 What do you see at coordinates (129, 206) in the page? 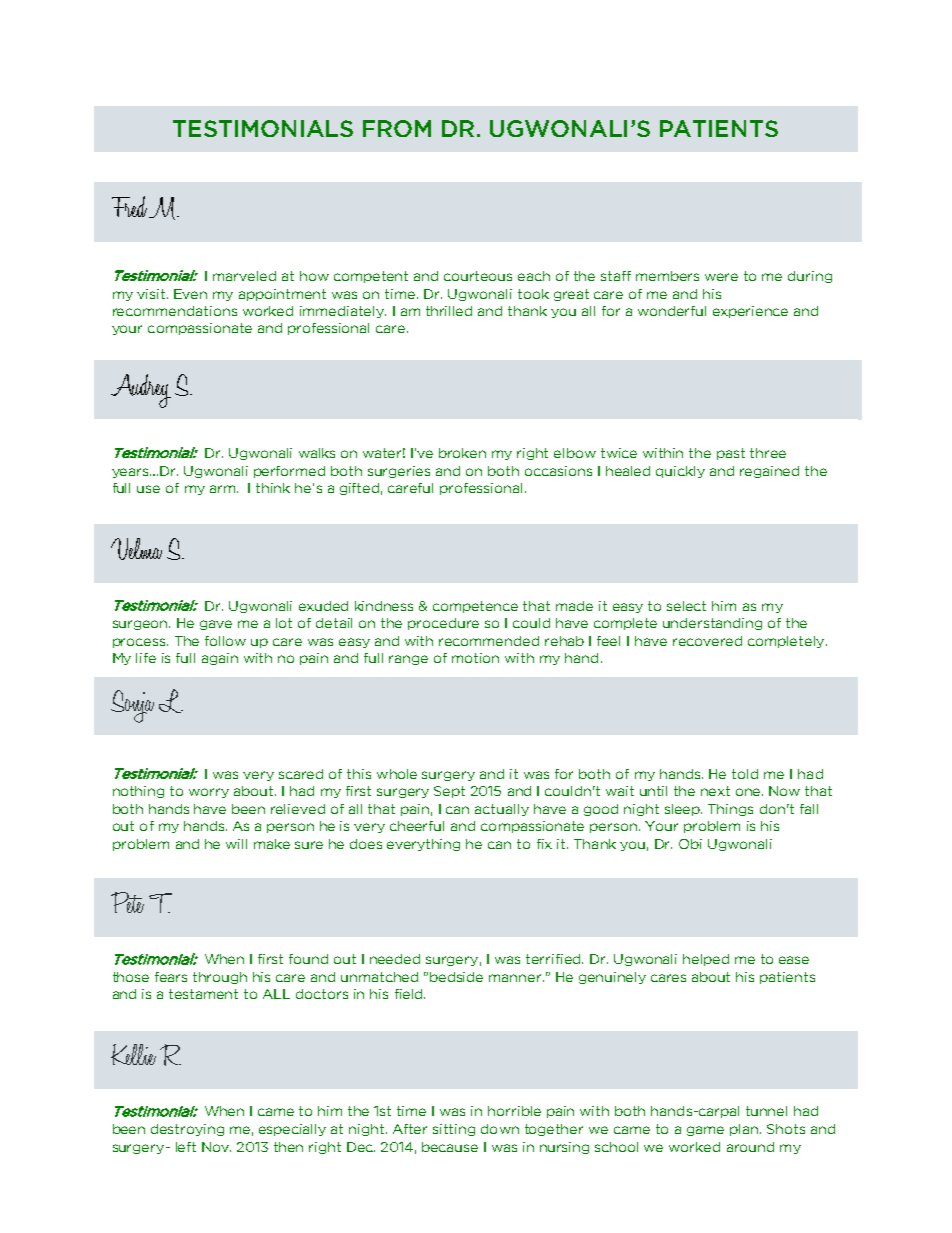
I see `Fred` at bounding box center [129, 206].
